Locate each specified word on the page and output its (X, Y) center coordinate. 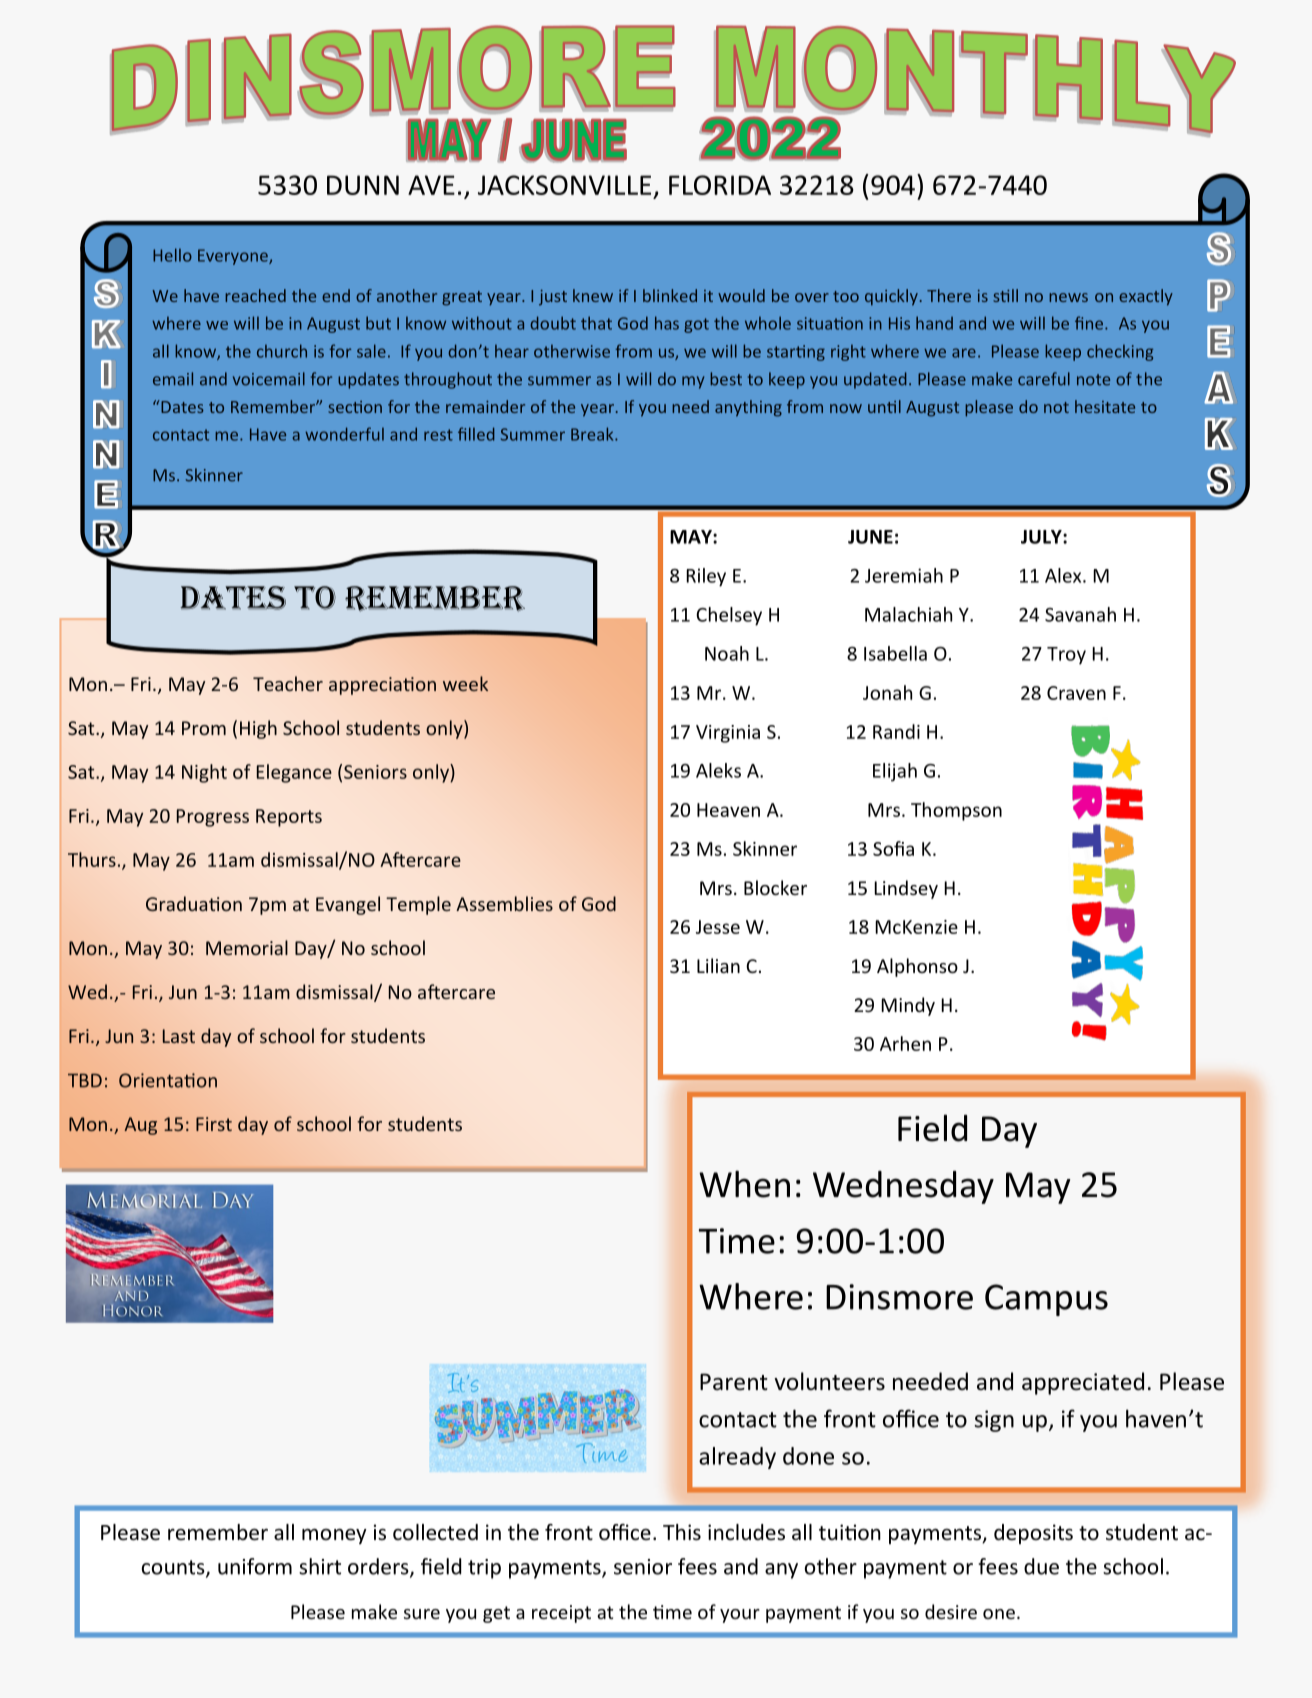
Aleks (718, 770)
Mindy (908, 1006)
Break (593, 434)
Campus (1046, 1300)
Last (179, 1036)
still (1005, 295)
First (214, 1124)
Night (204, 773)
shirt (320, 1566)
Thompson (956, 811)
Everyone (234, 257)
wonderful (344, 434)
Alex (1064, 575)
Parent (734, 1382)
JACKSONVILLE (564, 185)
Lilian (718, 965)
